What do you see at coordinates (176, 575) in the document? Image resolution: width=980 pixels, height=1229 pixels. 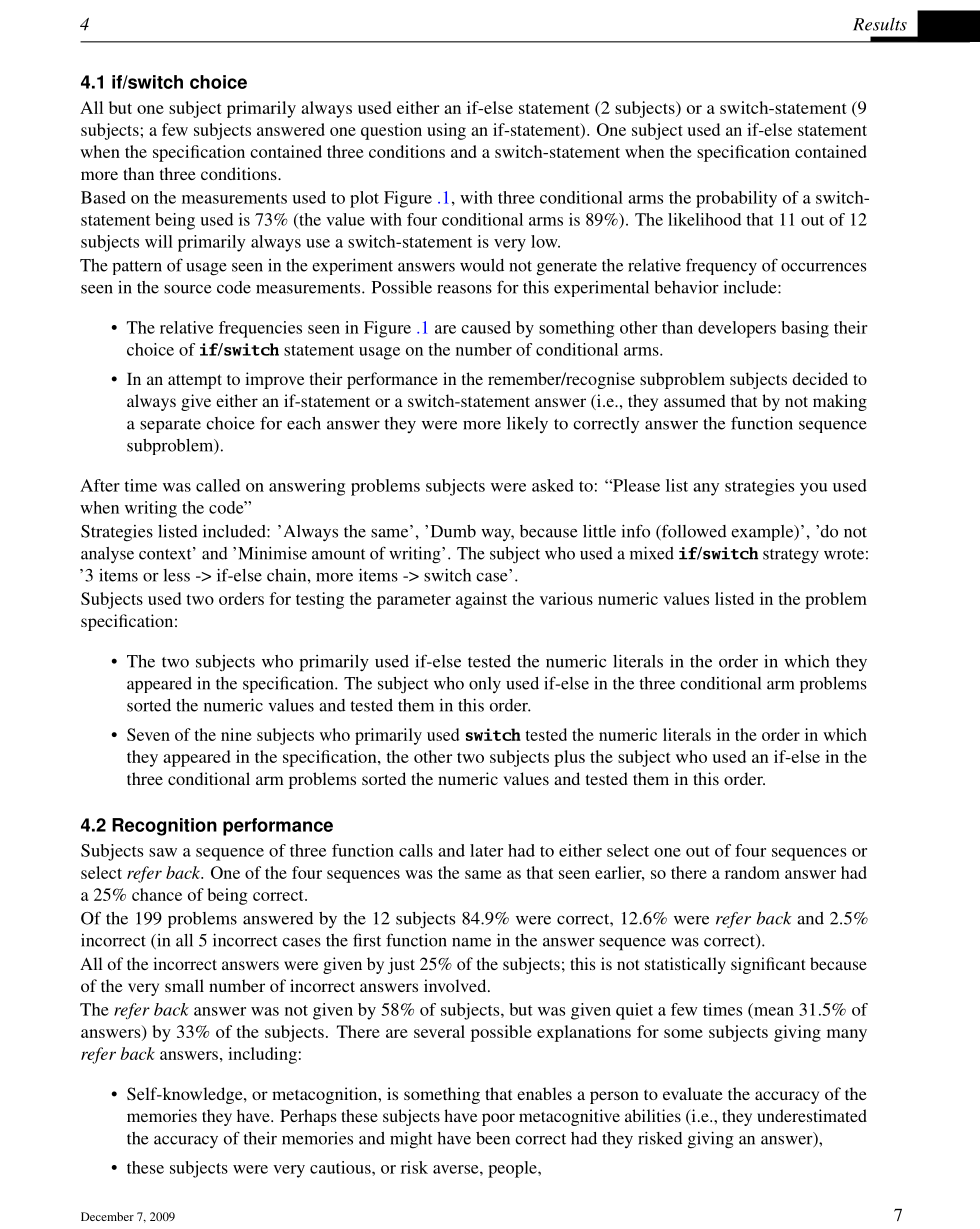 I see `less` at bounding box center [176, 575].
